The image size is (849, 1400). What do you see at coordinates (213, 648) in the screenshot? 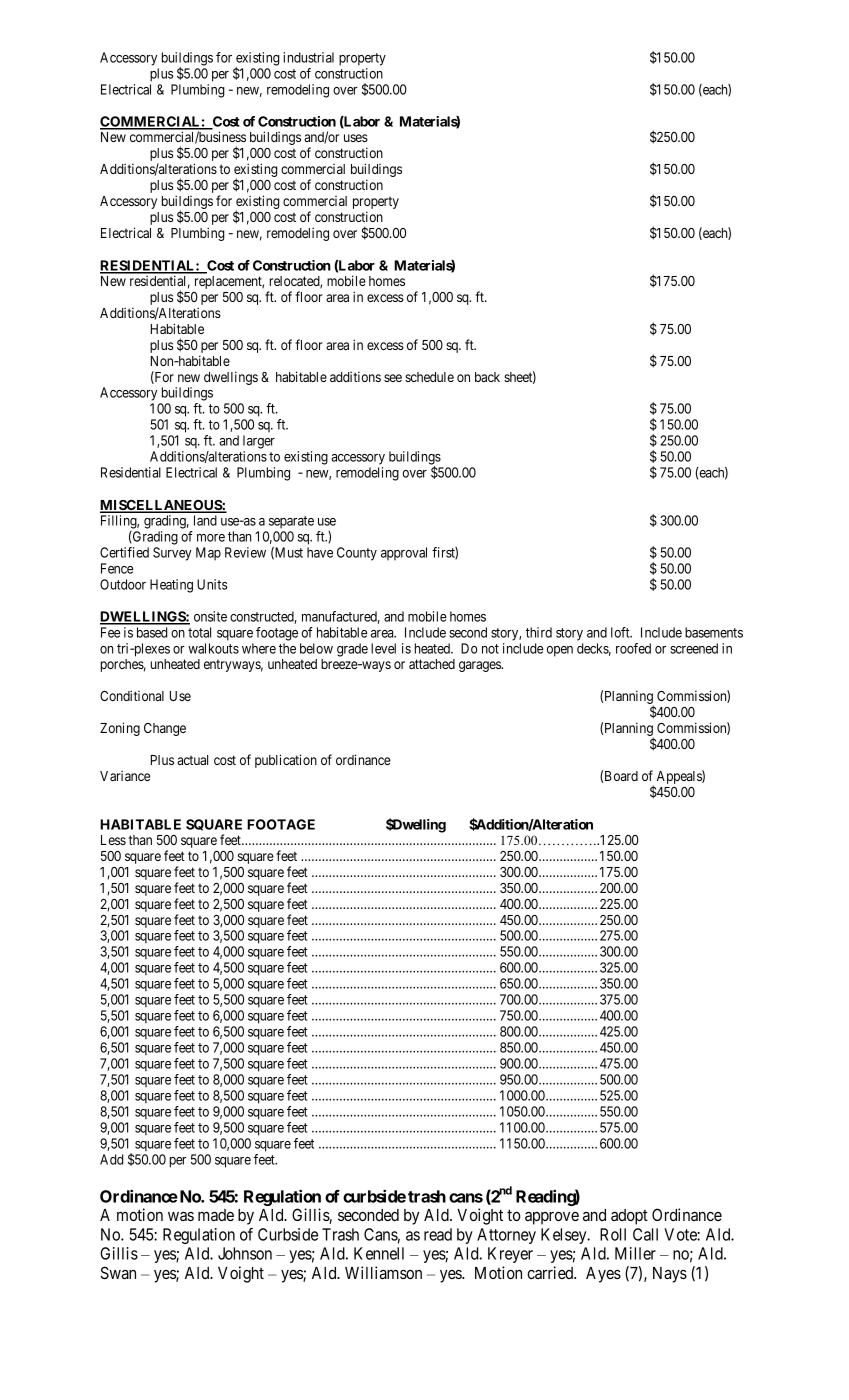
I see `walkouts` at bounding box center [213, 648].
